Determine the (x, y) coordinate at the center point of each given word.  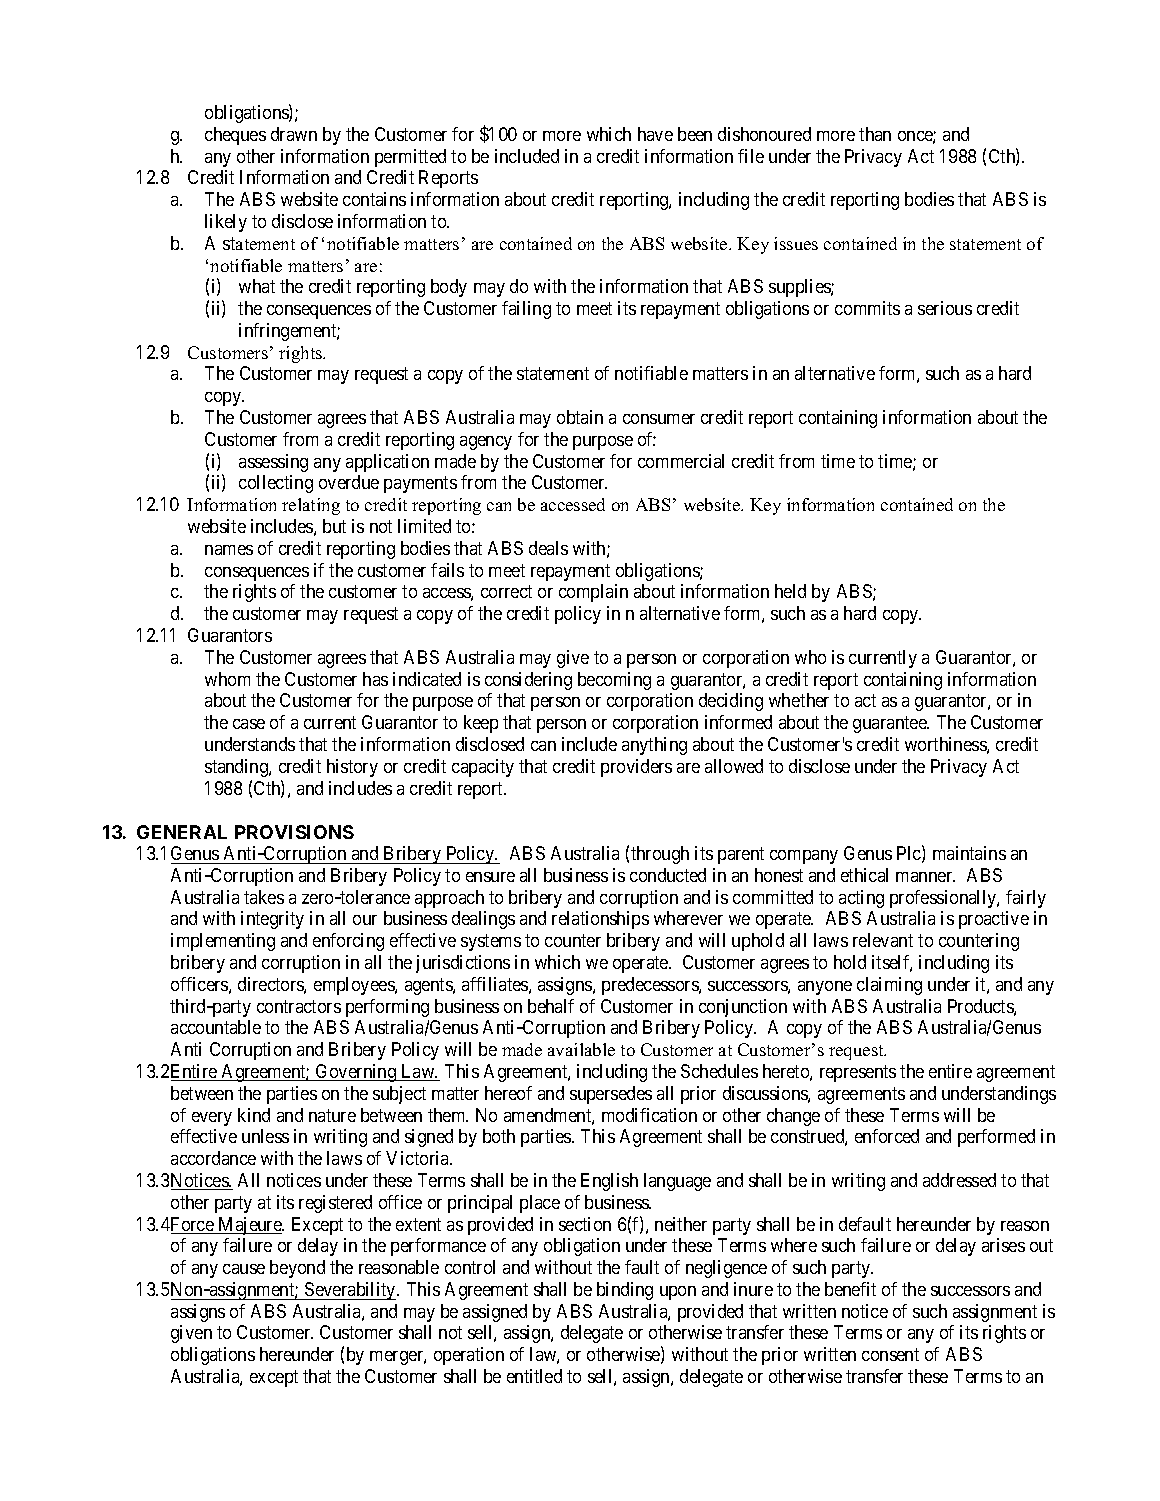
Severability (350, 1291)
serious (945, 308)
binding (625, 1291)
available (581, 1049)
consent (890, 1354)
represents (858, 1073)
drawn (294, 134)
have (655, 134)
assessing (273, 463)
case (249, 724)
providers (636, 768)
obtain (580, 417)
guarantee (891, 724)
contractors (299, 1006)
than (875, 134)
